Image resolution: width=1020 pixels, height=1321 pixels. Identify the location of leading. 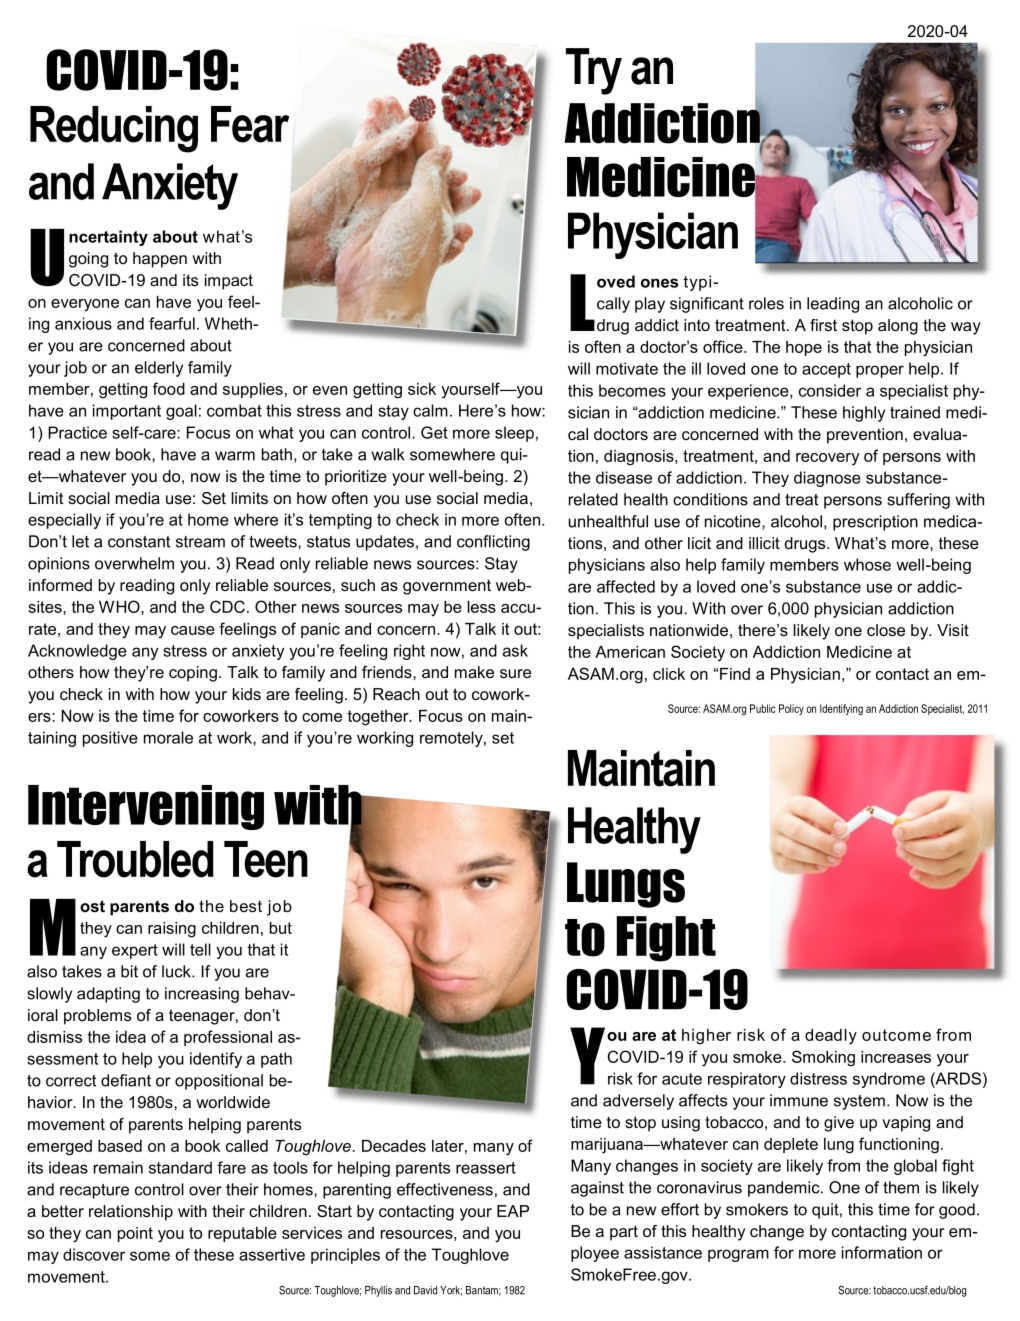
(833, 305).
